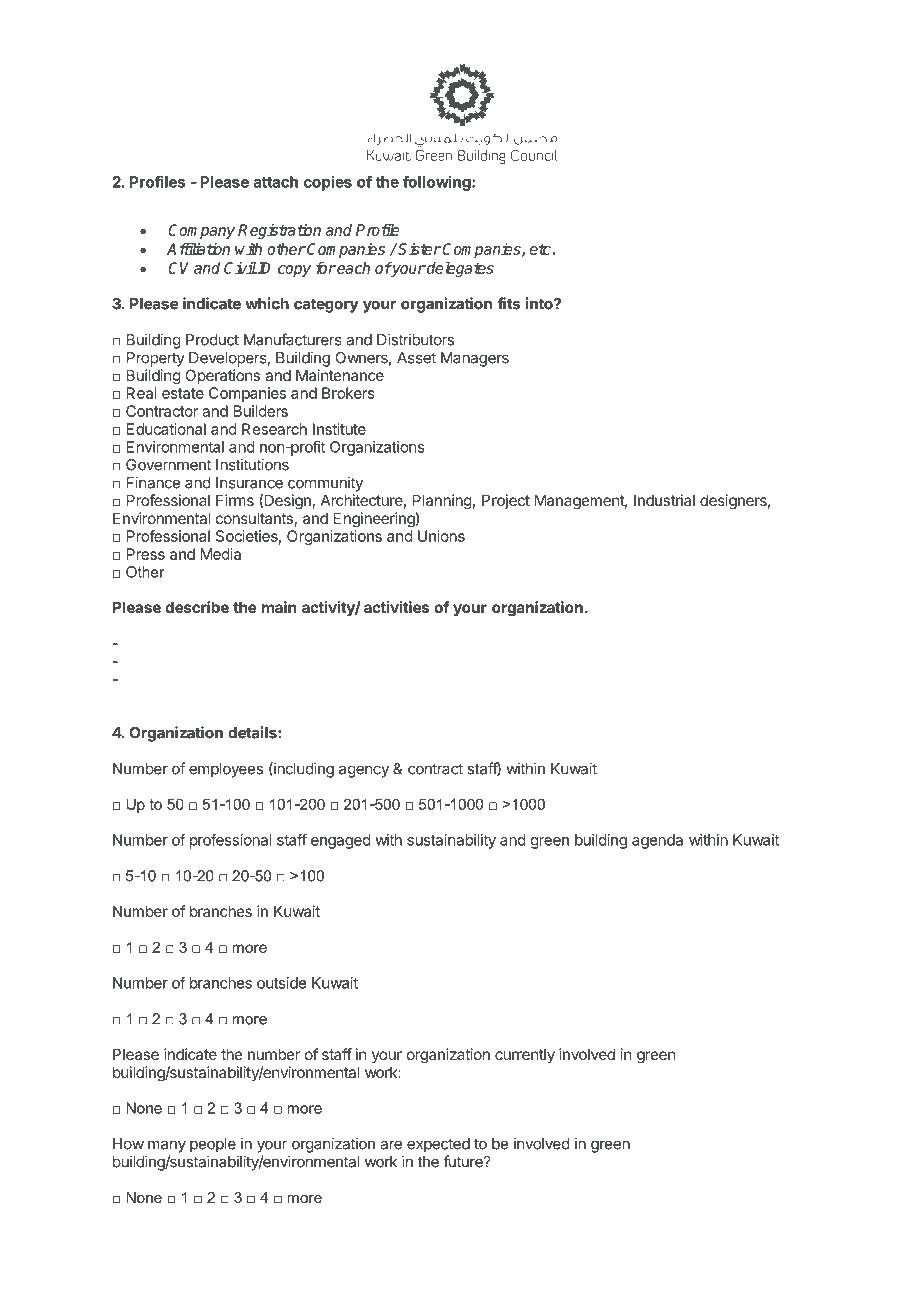 This image has height=1308, width=924. What do you see at coordinates (201, 231) in the image?
I see `Company` at bounding box center [201, 231].
